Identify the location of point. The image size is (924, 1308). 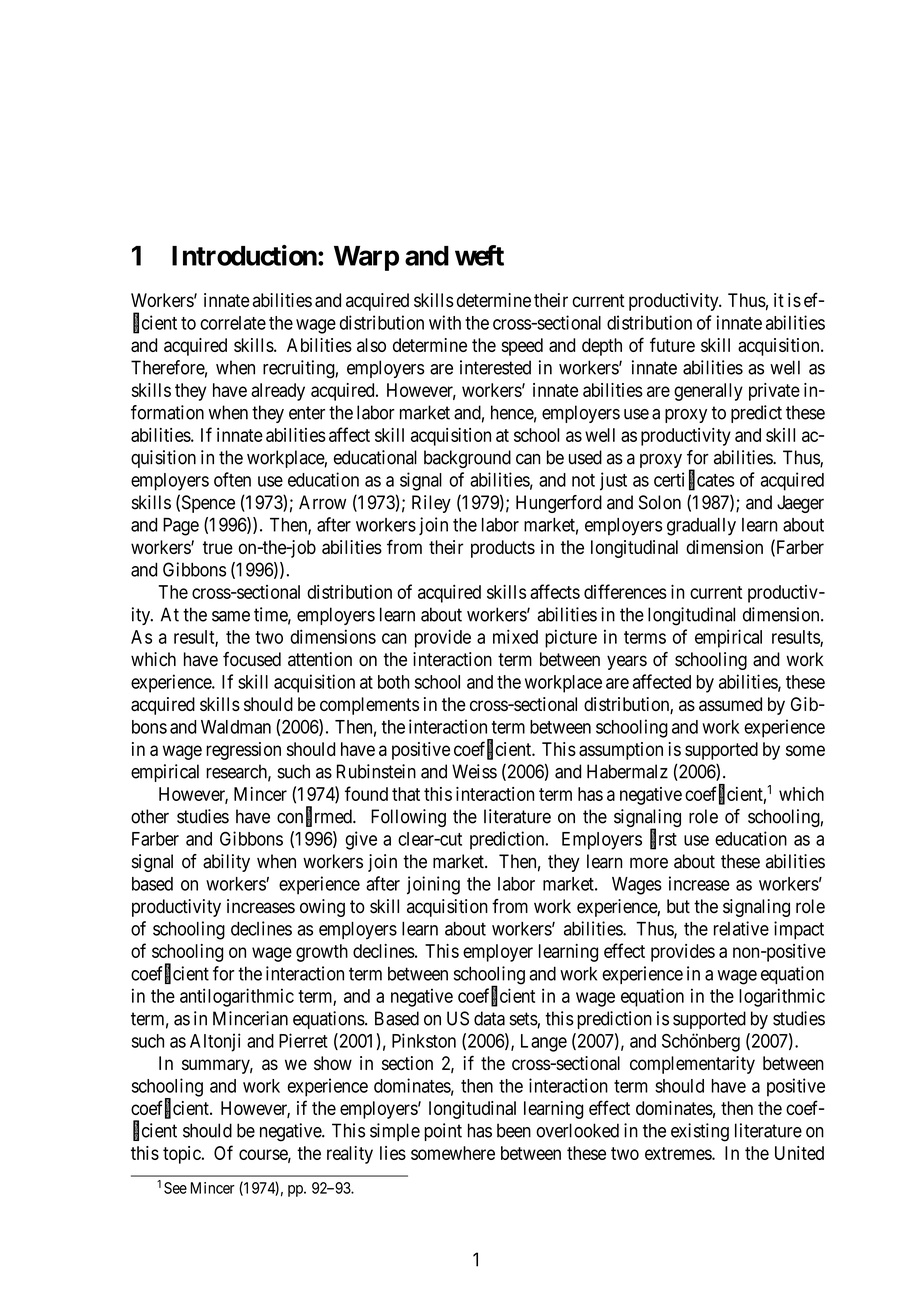
(443, 1132).
